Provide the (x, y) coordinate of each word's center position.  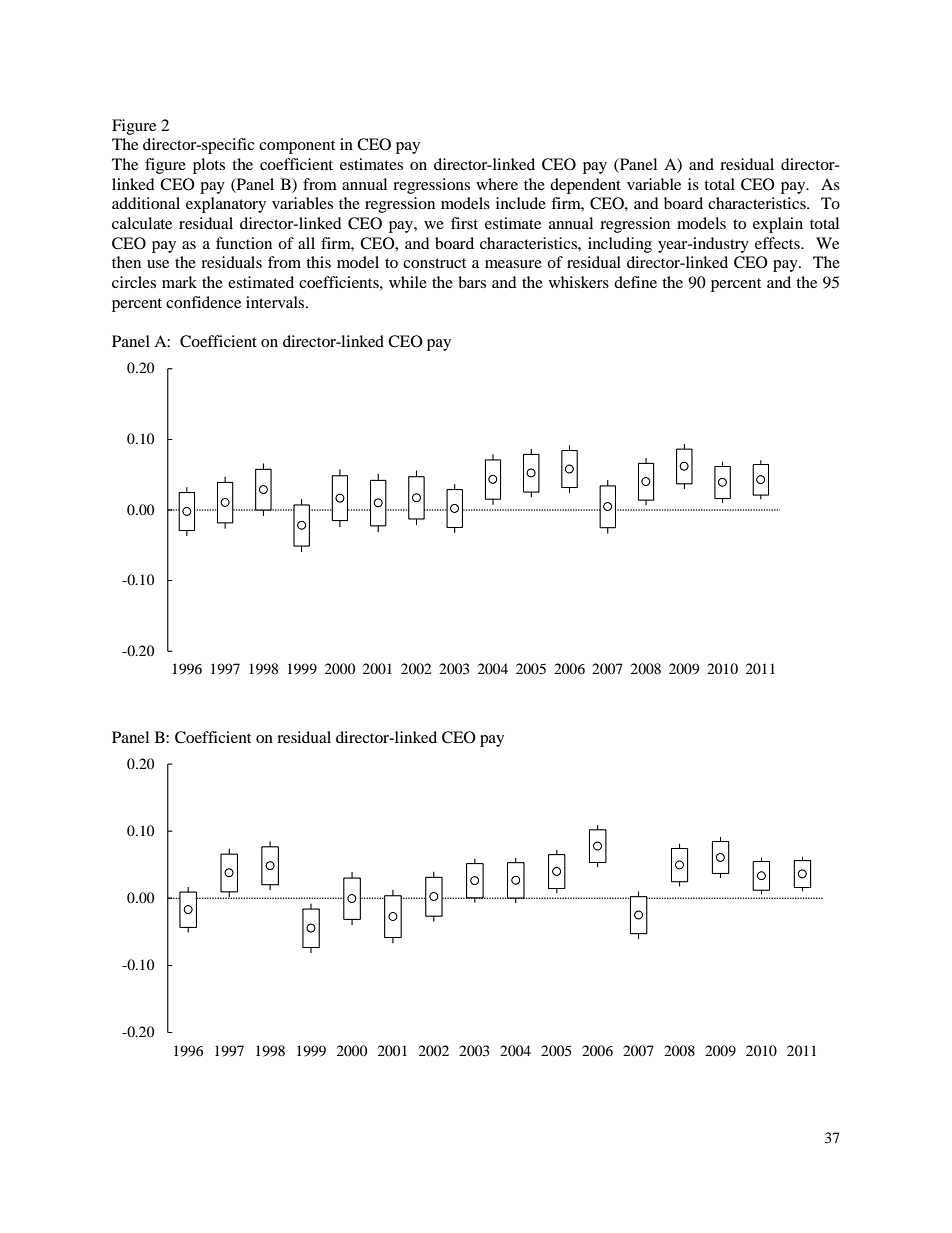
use (158, 264)
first (464, 223)
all (306, 243)
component (297, 147)
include (521, 203)
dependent (585, 186)
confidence (203, 302)
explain (778, 225)
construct (434, 263)
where (497, 184)
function (244, 243)
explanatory (226, 205)
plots (209, 166)
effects (778, 243)
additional (146, 203)
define (635, 282)
